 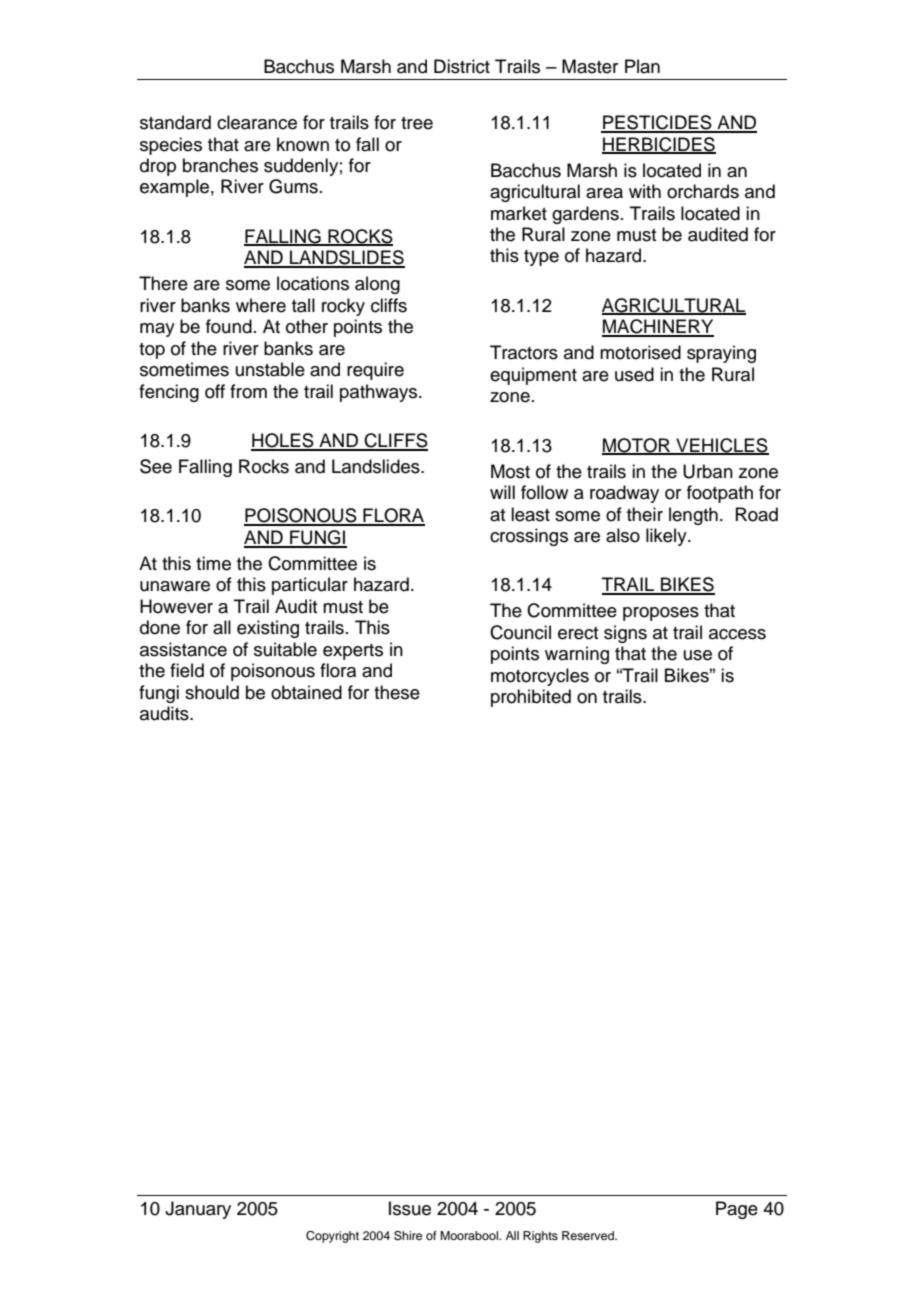 I want to click on prohibited, so click(x=531, y=698).
